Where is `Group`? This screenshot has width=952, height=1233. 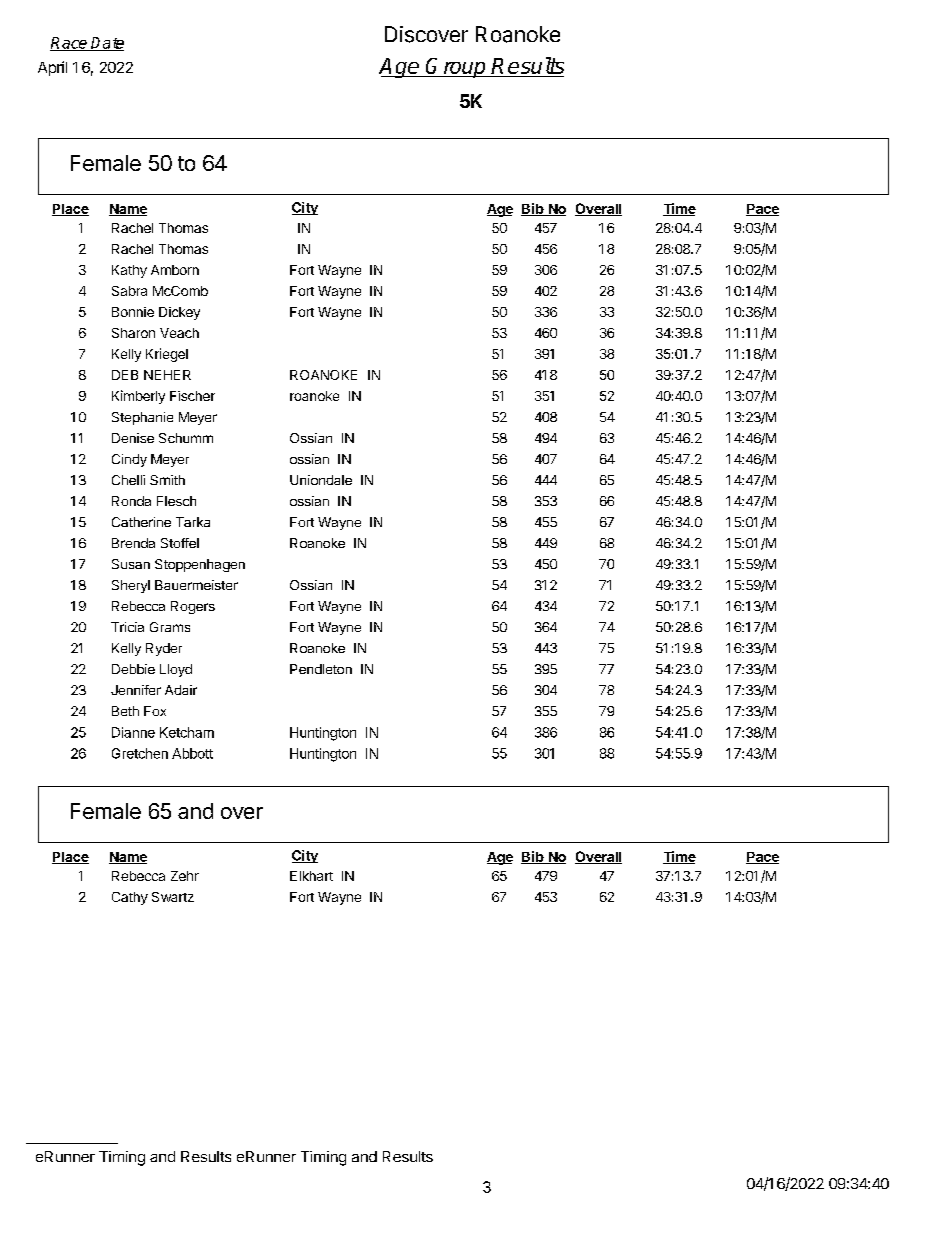 Group is located at coordinates (456, 68).
